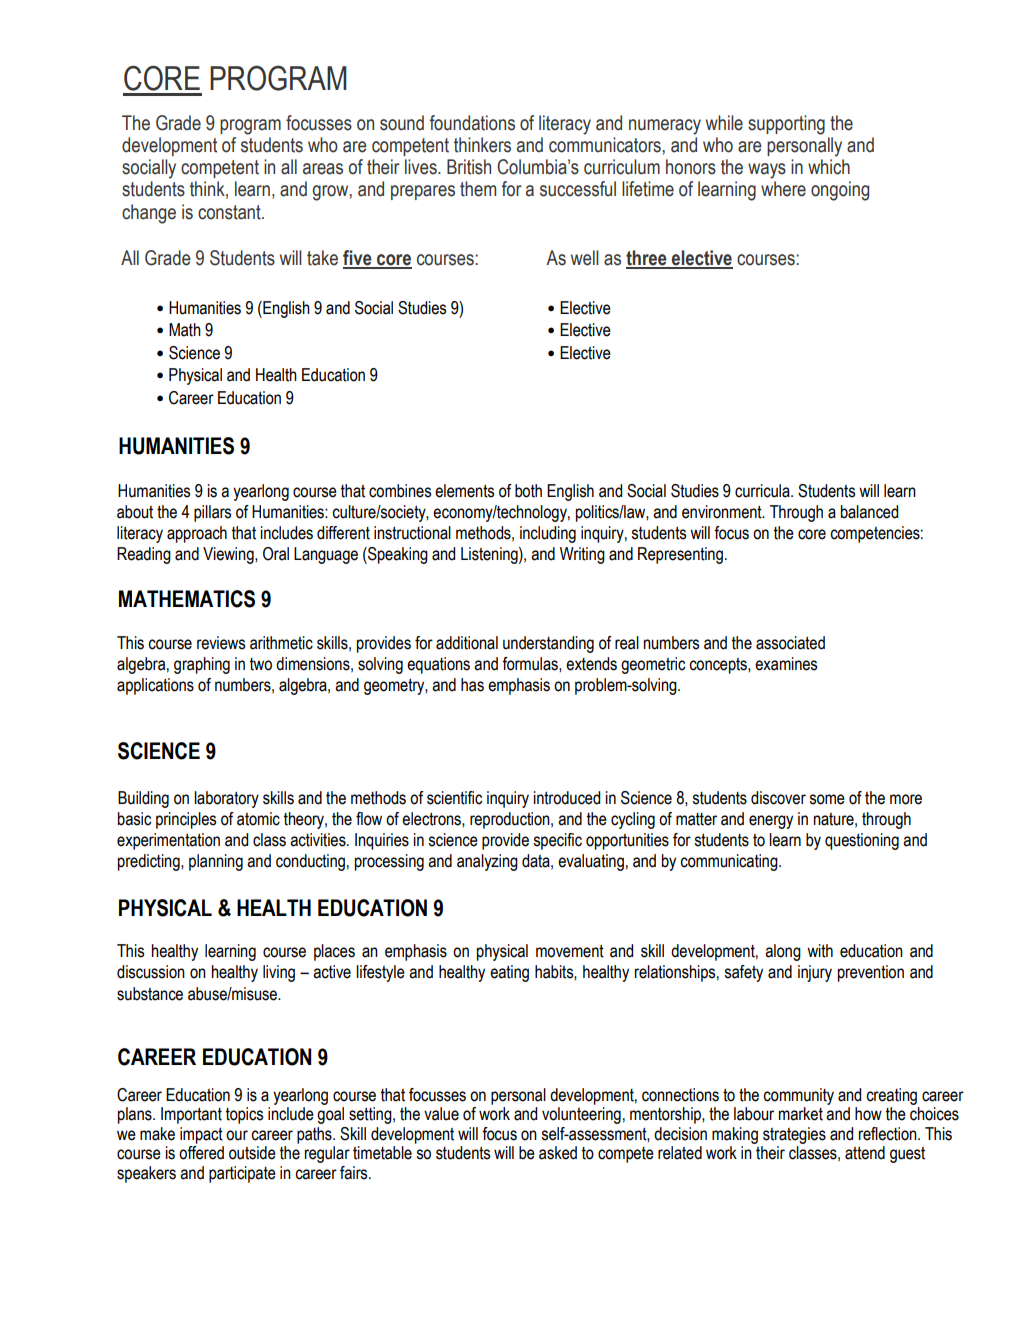 The width and height of the screenshot is (1033, 1337). I want to click on some, so click(827, 799).
